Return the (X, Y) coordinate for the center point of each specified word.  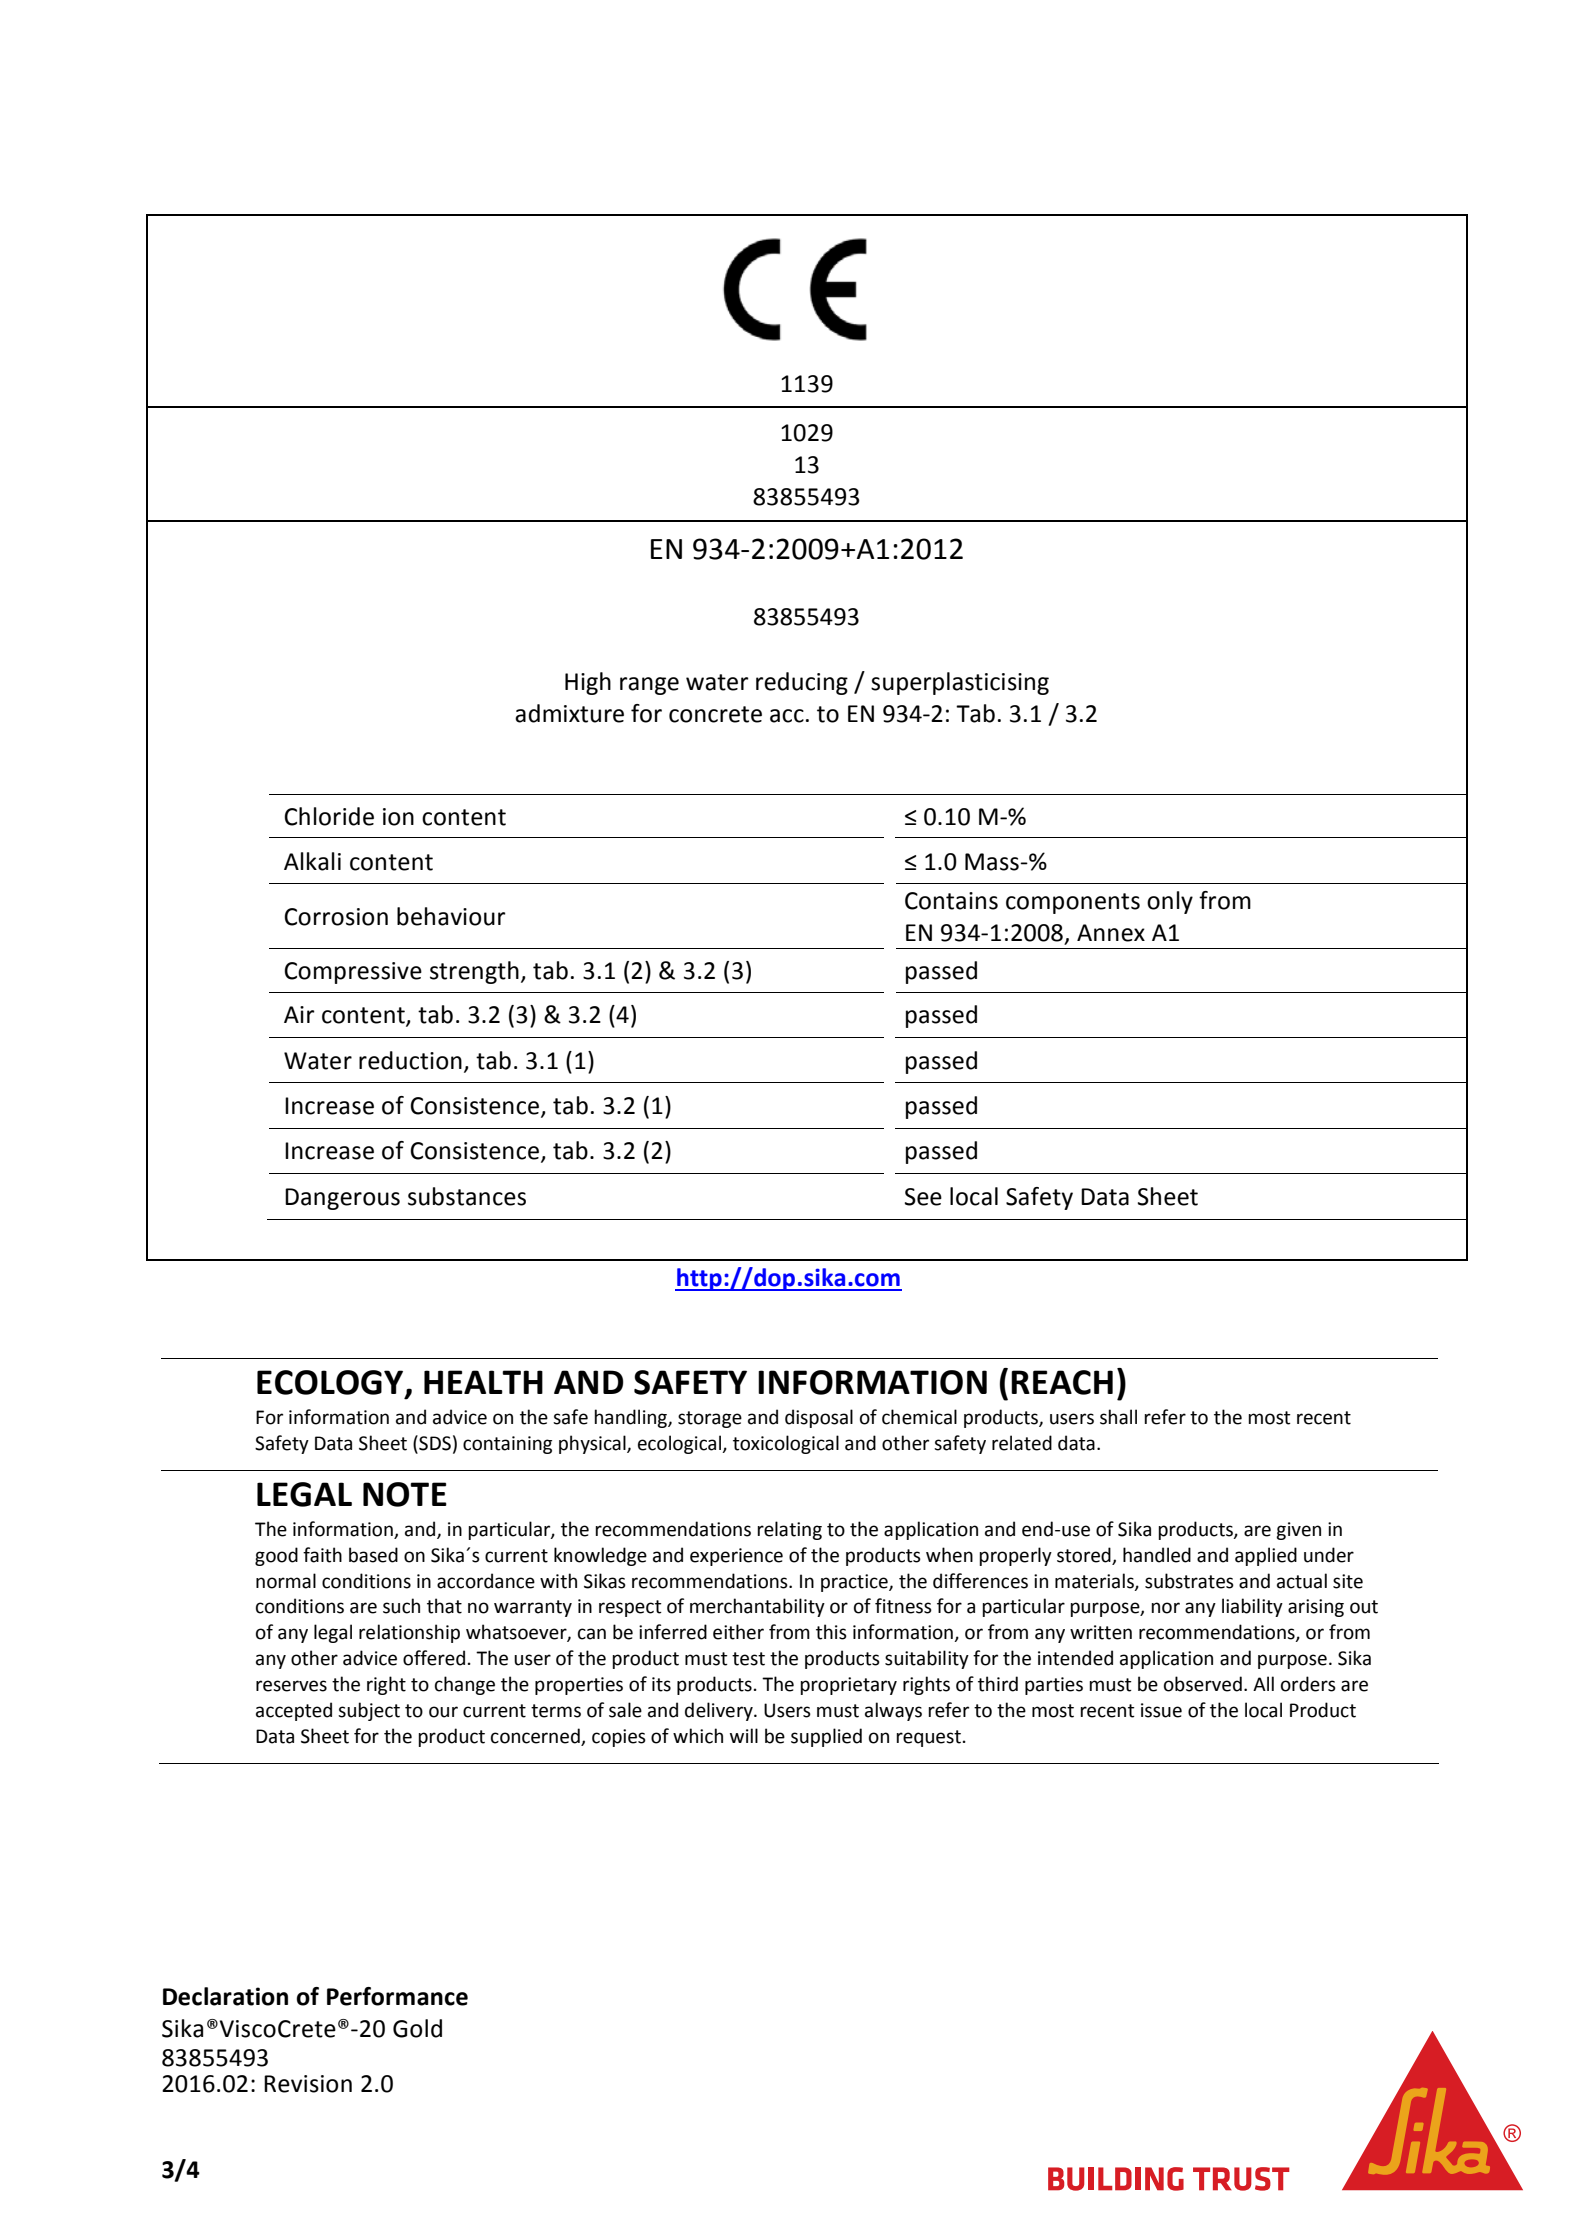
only (1170, 902)
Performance (397, 1996)
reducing (802, 683)
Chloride (329, 816)
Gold (417, 2028)
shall (1118, 1417)
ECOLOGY (331, 1383)
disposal (819, 1418)
